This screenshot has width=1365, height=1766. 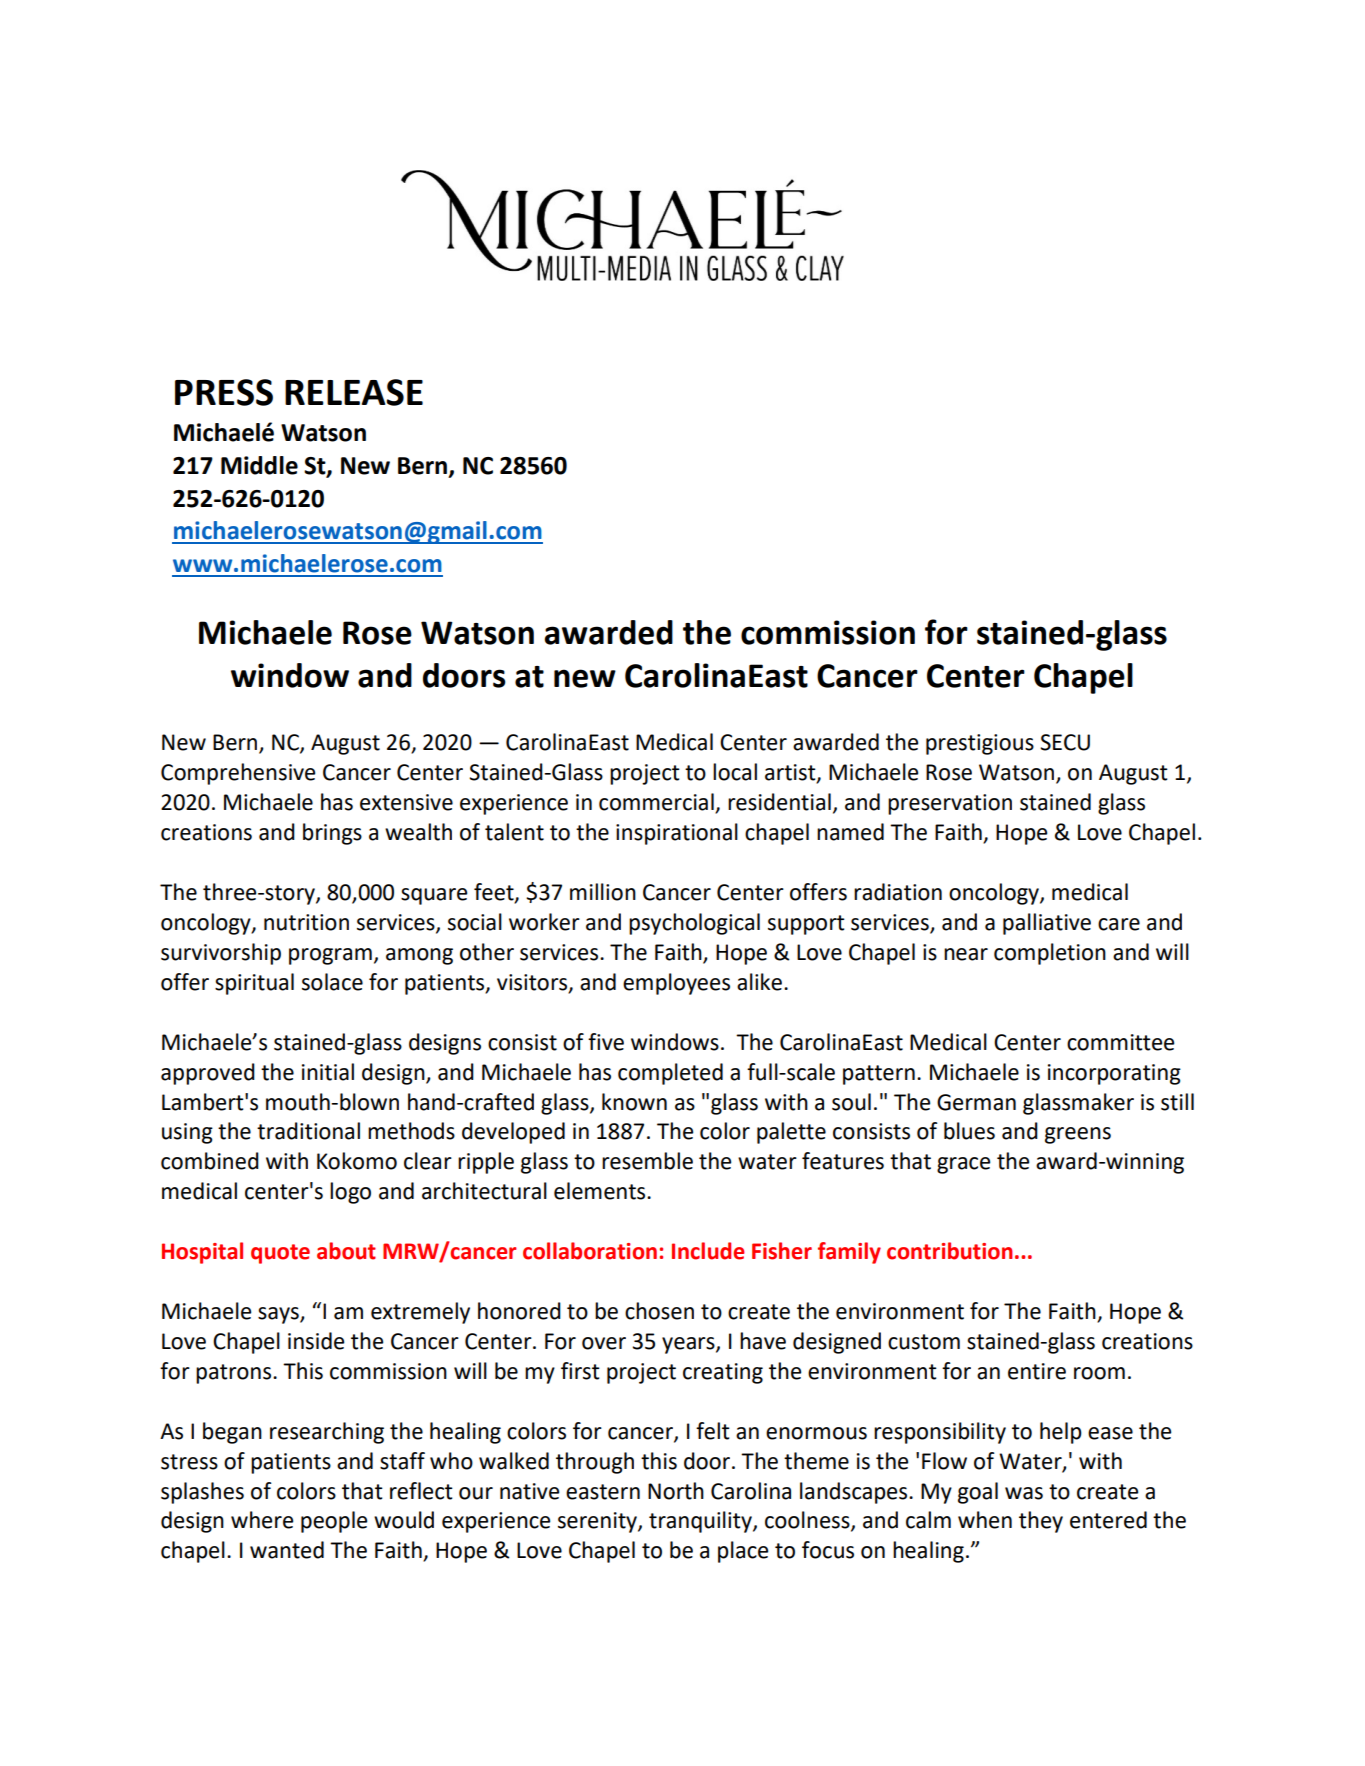 What do you see at coordinates (980, 744) in the screenshot?
I see `prestigious` at bounding box center [980, 744].
